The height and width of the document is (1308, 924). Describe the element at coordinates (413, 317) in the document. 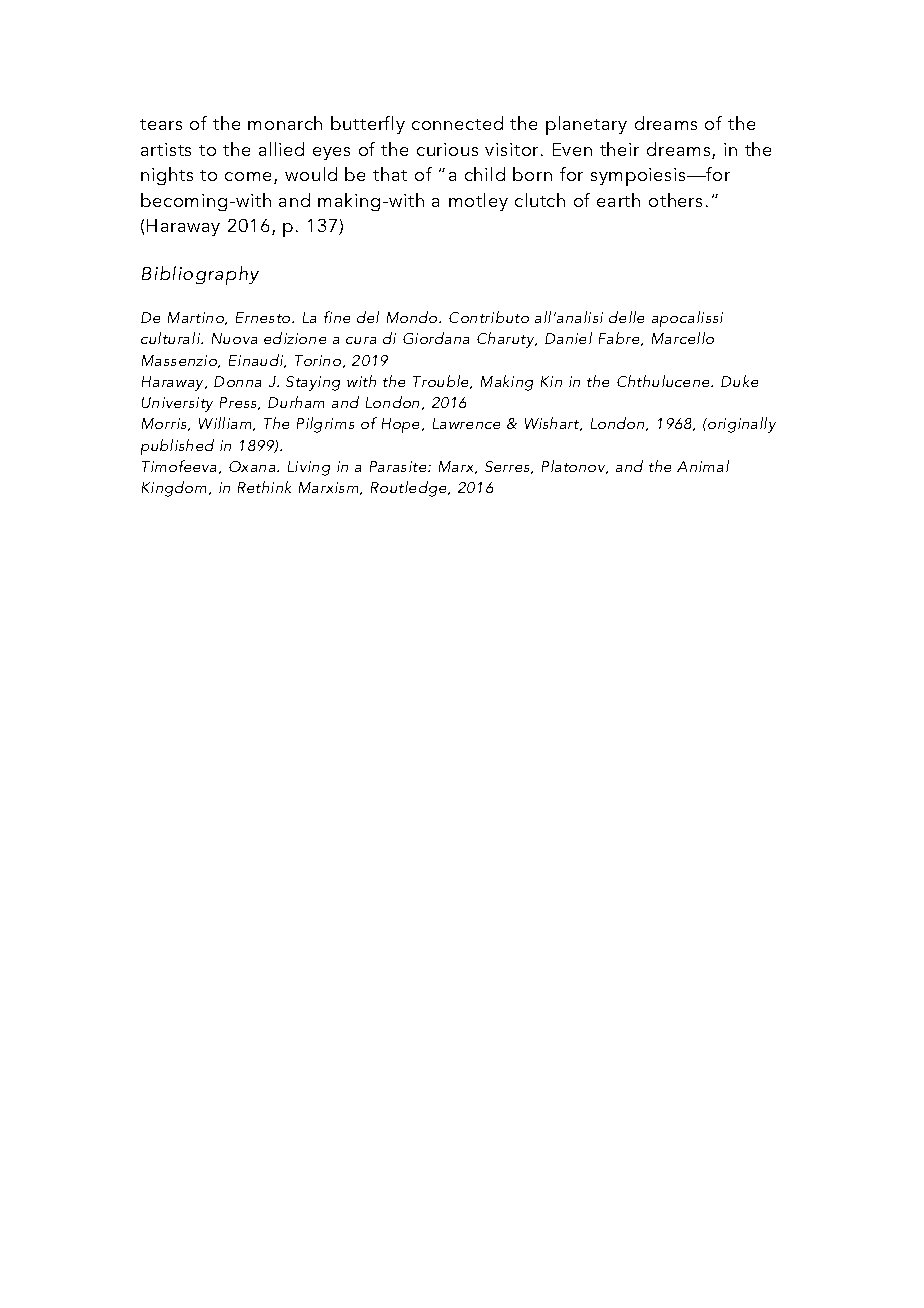

I see `Mondo` at that location.
